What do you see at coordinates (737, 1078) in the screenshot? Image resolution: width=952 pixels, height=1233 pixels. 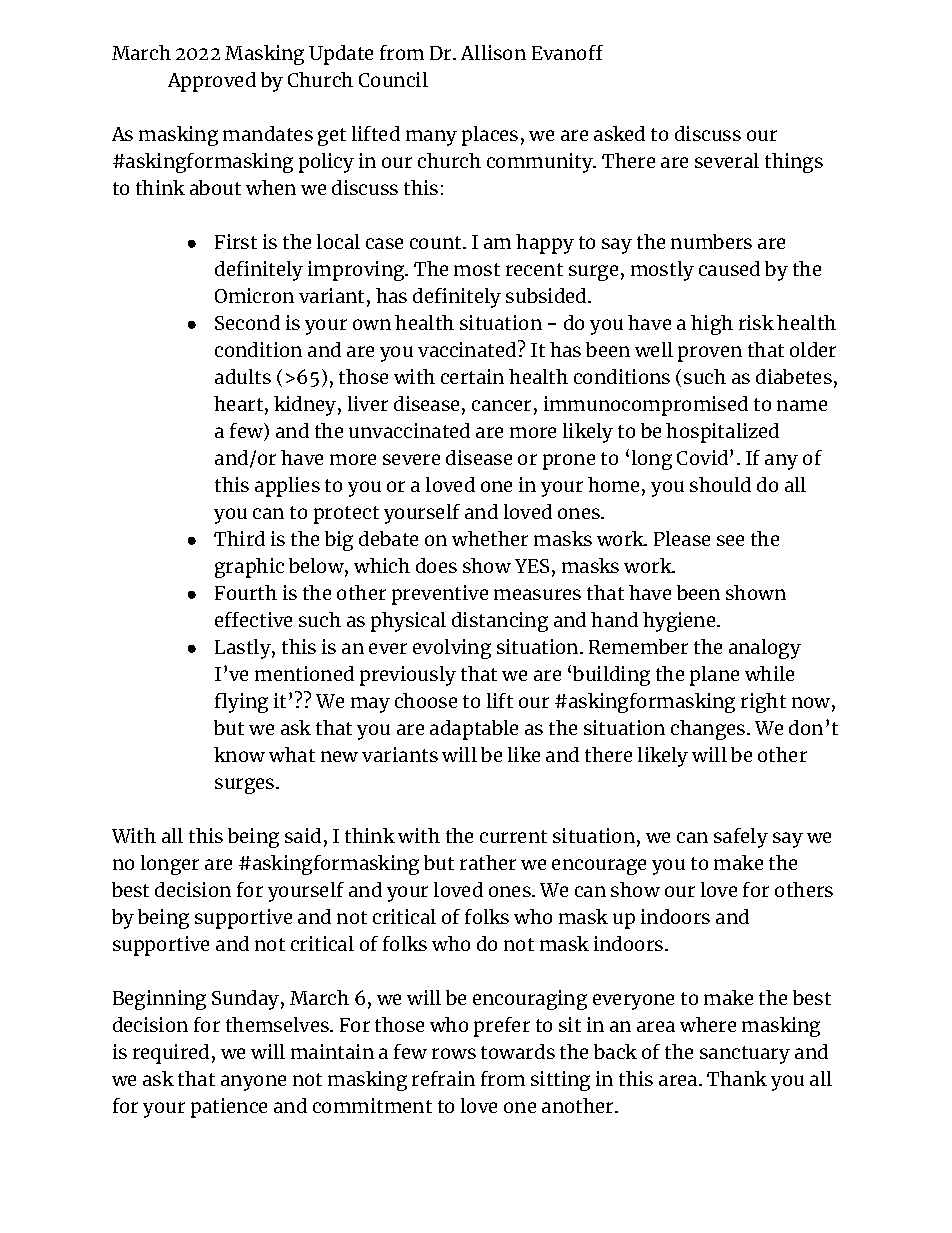 I see `Thank` at bounding box center [737, 1078].
